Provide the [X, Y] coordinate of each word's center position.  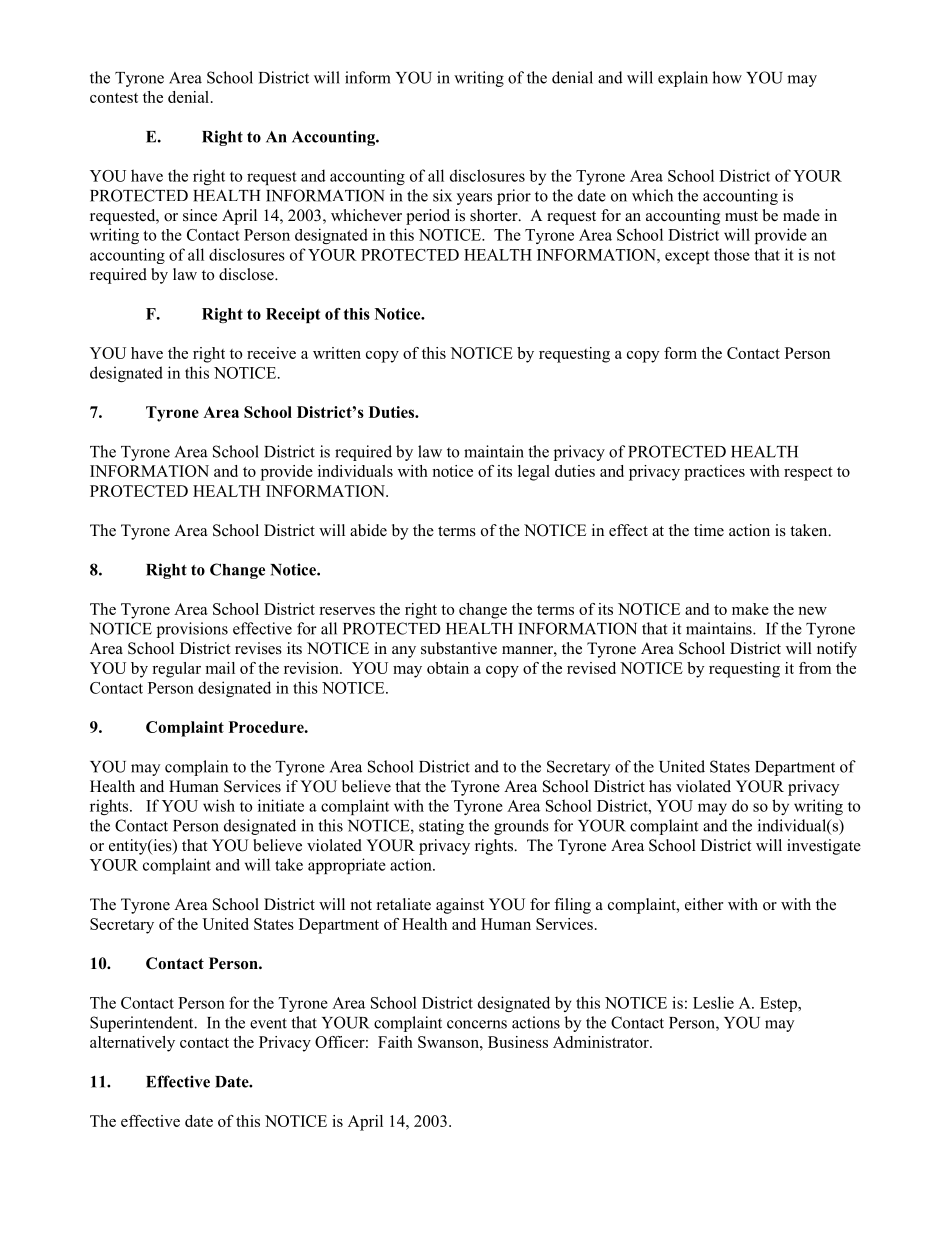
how [727, 77]
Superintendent [143, 1024]
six [442, 195]
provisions [192, 630]
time [709, 530]
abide [368, 530]
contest [114, 98]
